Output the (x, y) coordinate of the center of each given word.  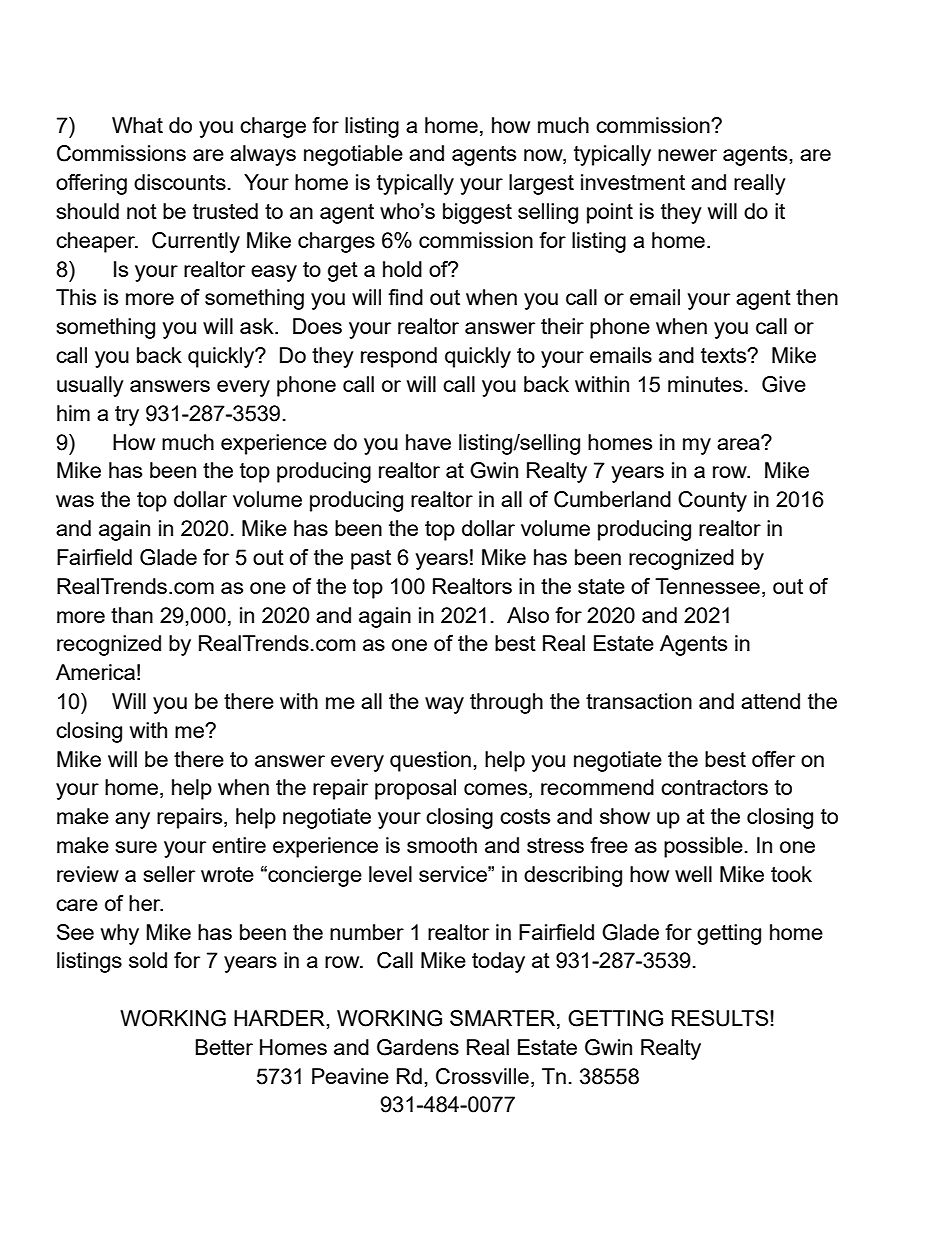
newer (687, 155)
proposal (415, 789)
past (371, 560)
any (132, 820)
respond (399, 357)
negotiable (353, 155)
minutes (705, 384)
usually (90, 386)
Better (224, 1047)
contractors (714, 787)
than (132, 615)
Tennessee (707, 586)
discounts (180, 182)
